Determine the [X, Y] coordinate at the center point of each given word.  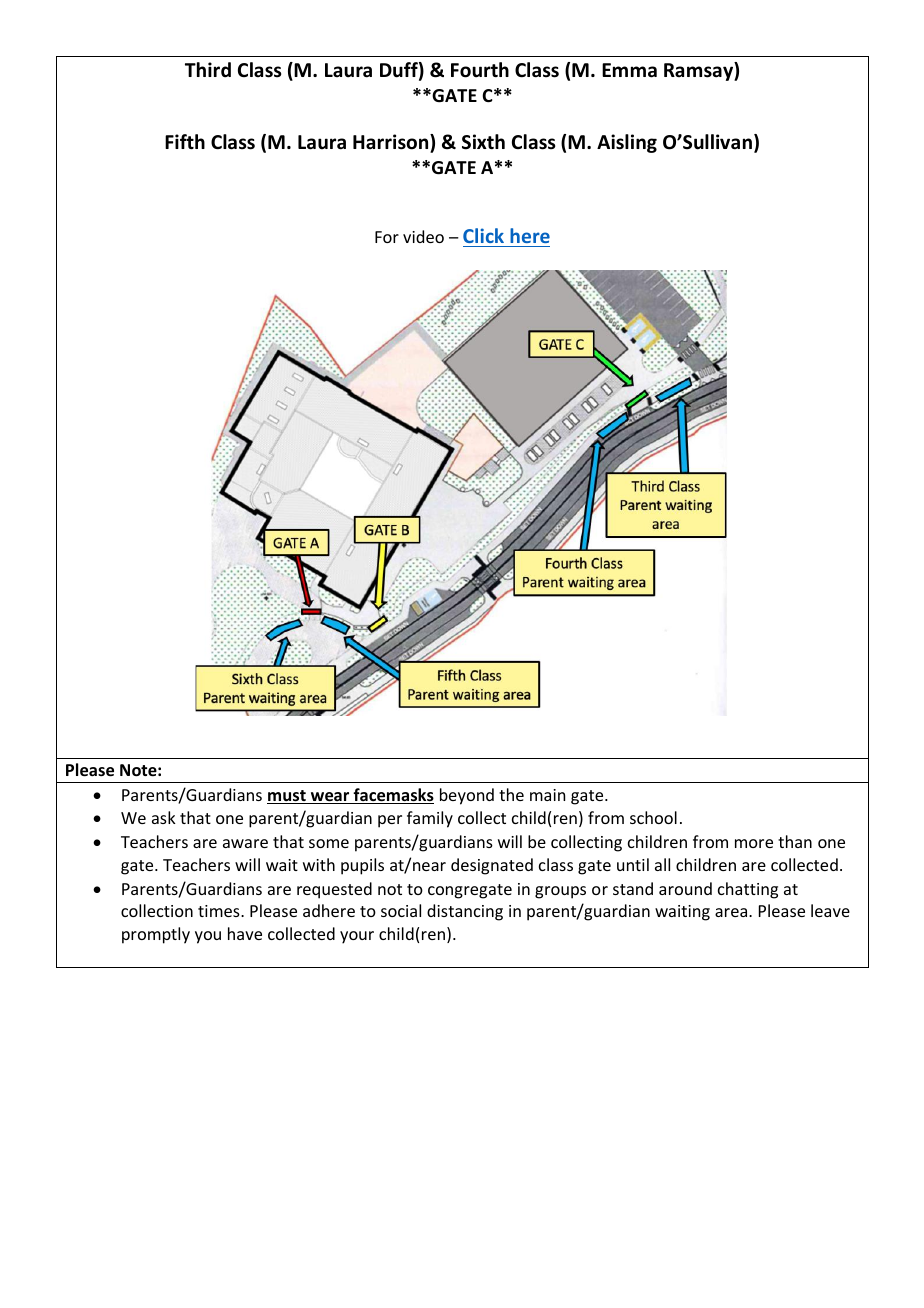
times [220, 911]
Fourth [480, 70]
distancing [465, 912]
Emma [629, 70]
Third [208, 70]
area [732, 912]
